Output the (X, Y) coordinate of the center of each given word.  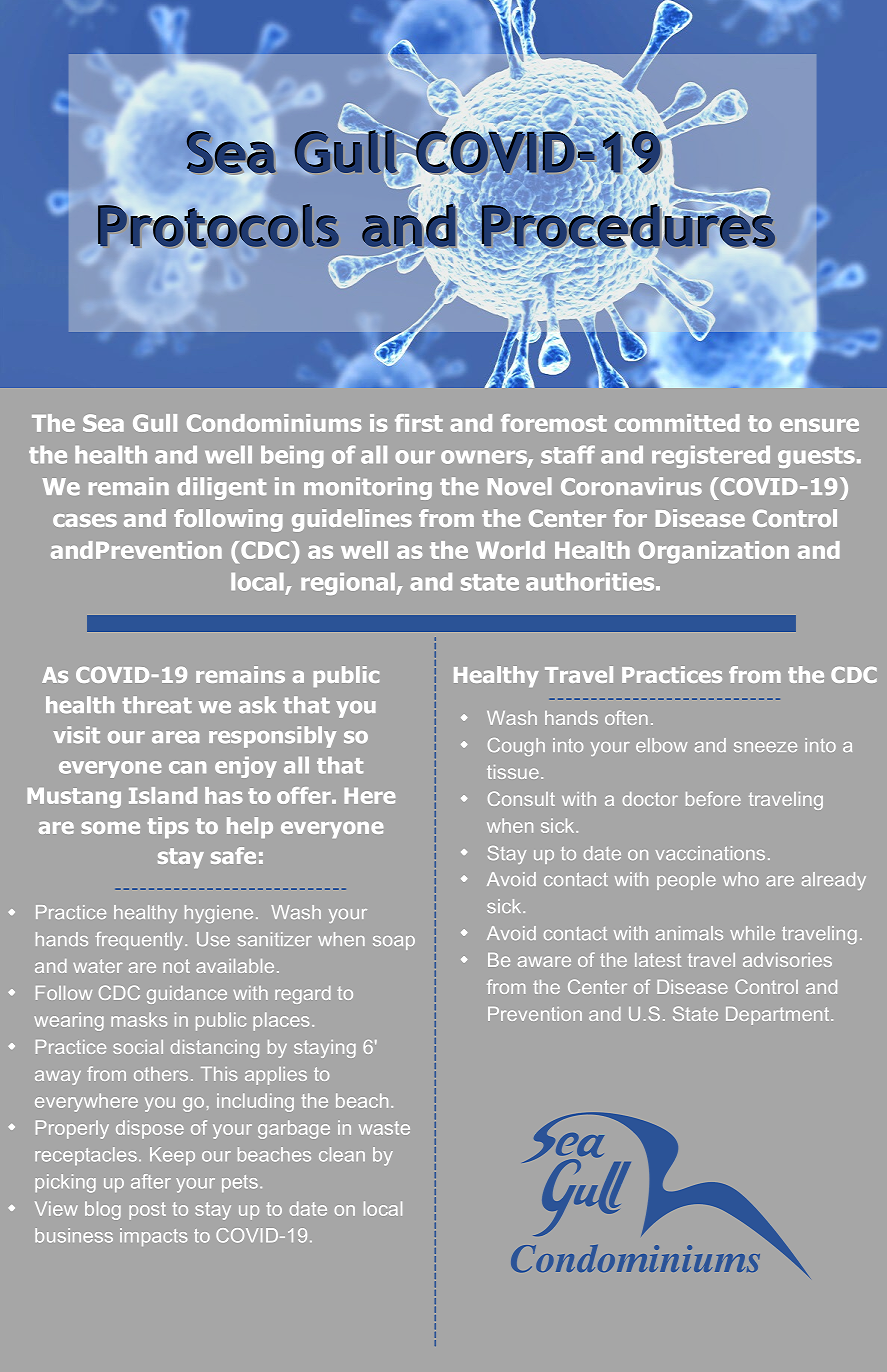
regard (303, 995)
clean (342, 1154)
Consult (521, 798)
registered (711, 457)
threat (157, 705)
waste (384, 1128)
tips (168, 827)
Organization (714, 552)
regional (349, 584)
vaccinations (710, 853)
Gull (155, 423)
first (419, 423)
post (147, 1211)
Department (779, 1016)
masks (139, 1019)
